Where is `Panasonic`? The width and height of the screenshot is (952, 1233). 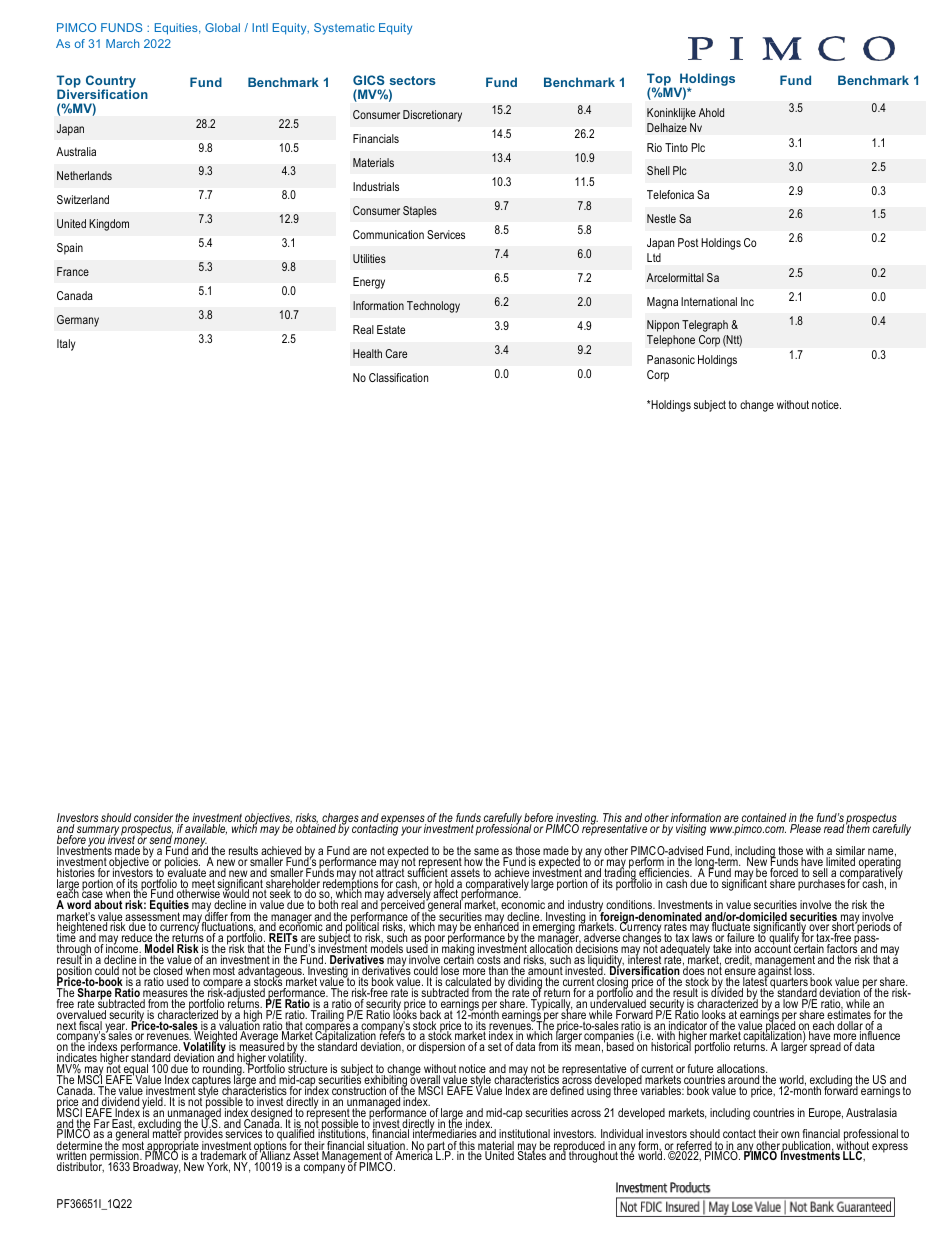 Panasonic is located at coordinates (671, 359).
